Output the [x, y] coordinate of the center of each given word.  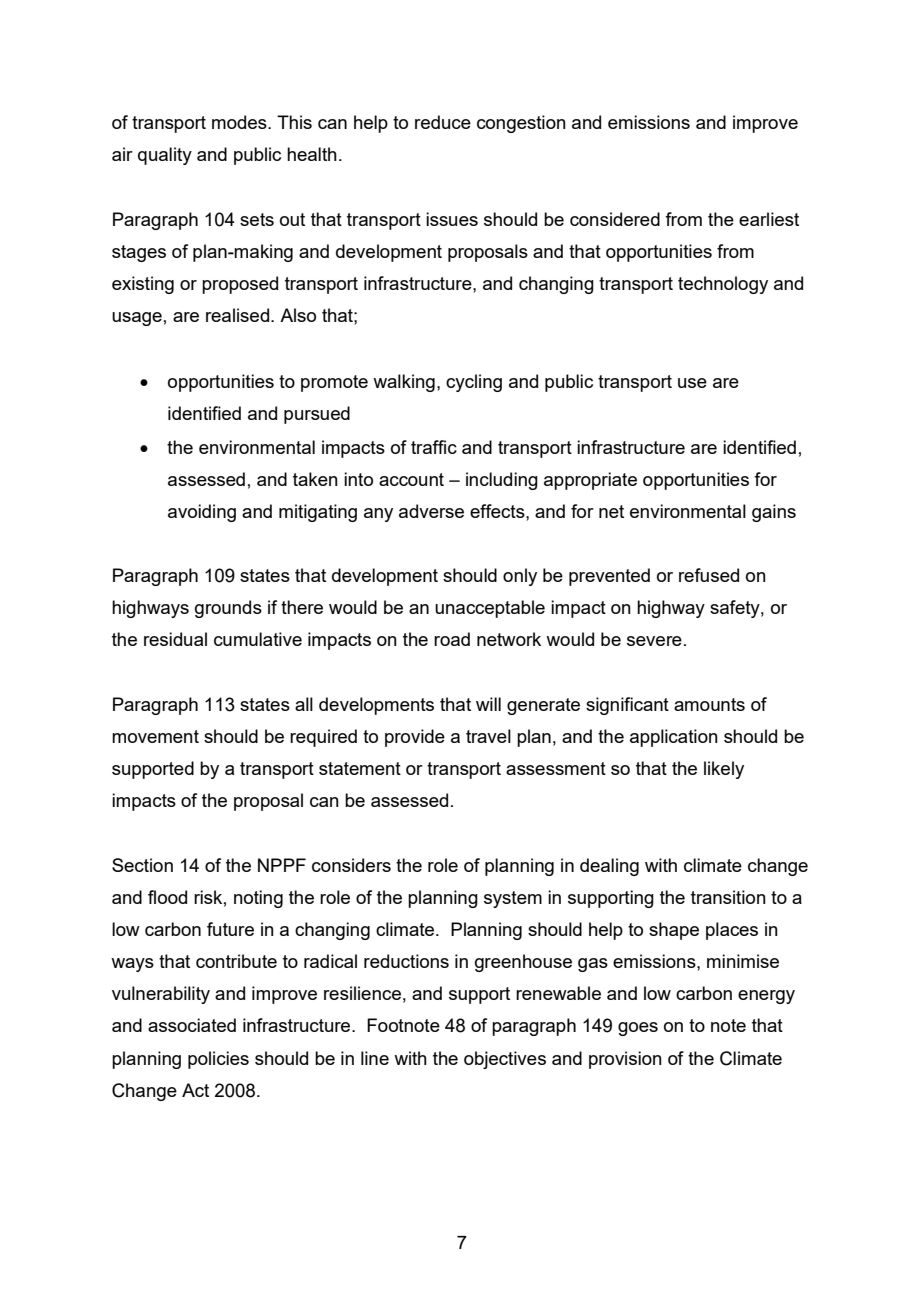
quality [165, 156]
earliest [769, 219]
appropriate [590, 481]
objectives [505, 1060]
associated [192, 1025]
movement [155, 736]
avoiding [202, 513]
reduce [443, 122]
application [674, 738]
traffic [434, 447]
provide [415, 738]
